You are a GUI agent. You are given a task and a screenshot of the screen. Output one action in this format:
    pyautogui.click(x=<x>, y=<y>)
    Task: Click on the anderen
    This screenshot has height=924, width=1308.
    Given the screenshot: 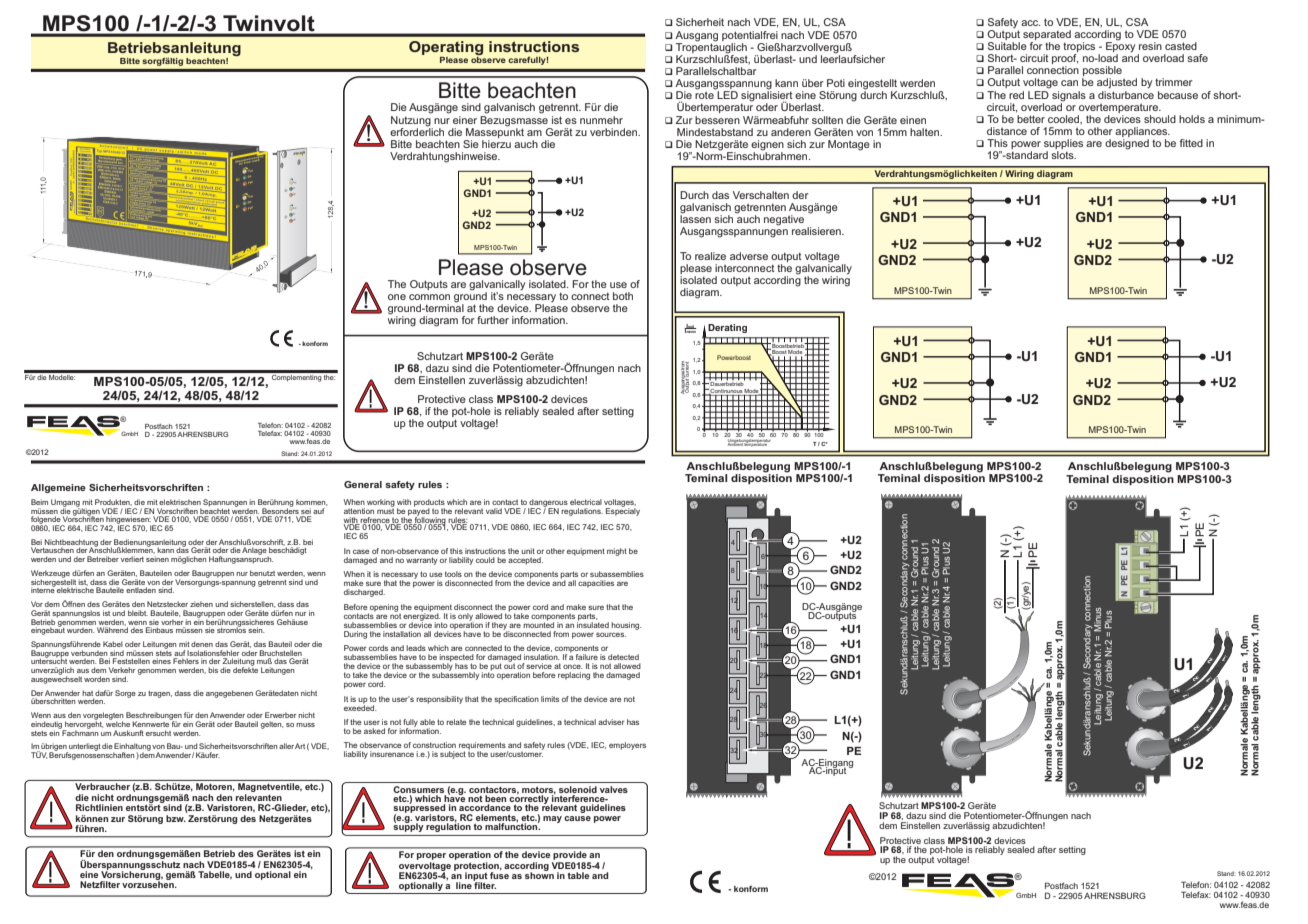 What is the action you would take?
    pyautogui.click(x=791, y=132)
